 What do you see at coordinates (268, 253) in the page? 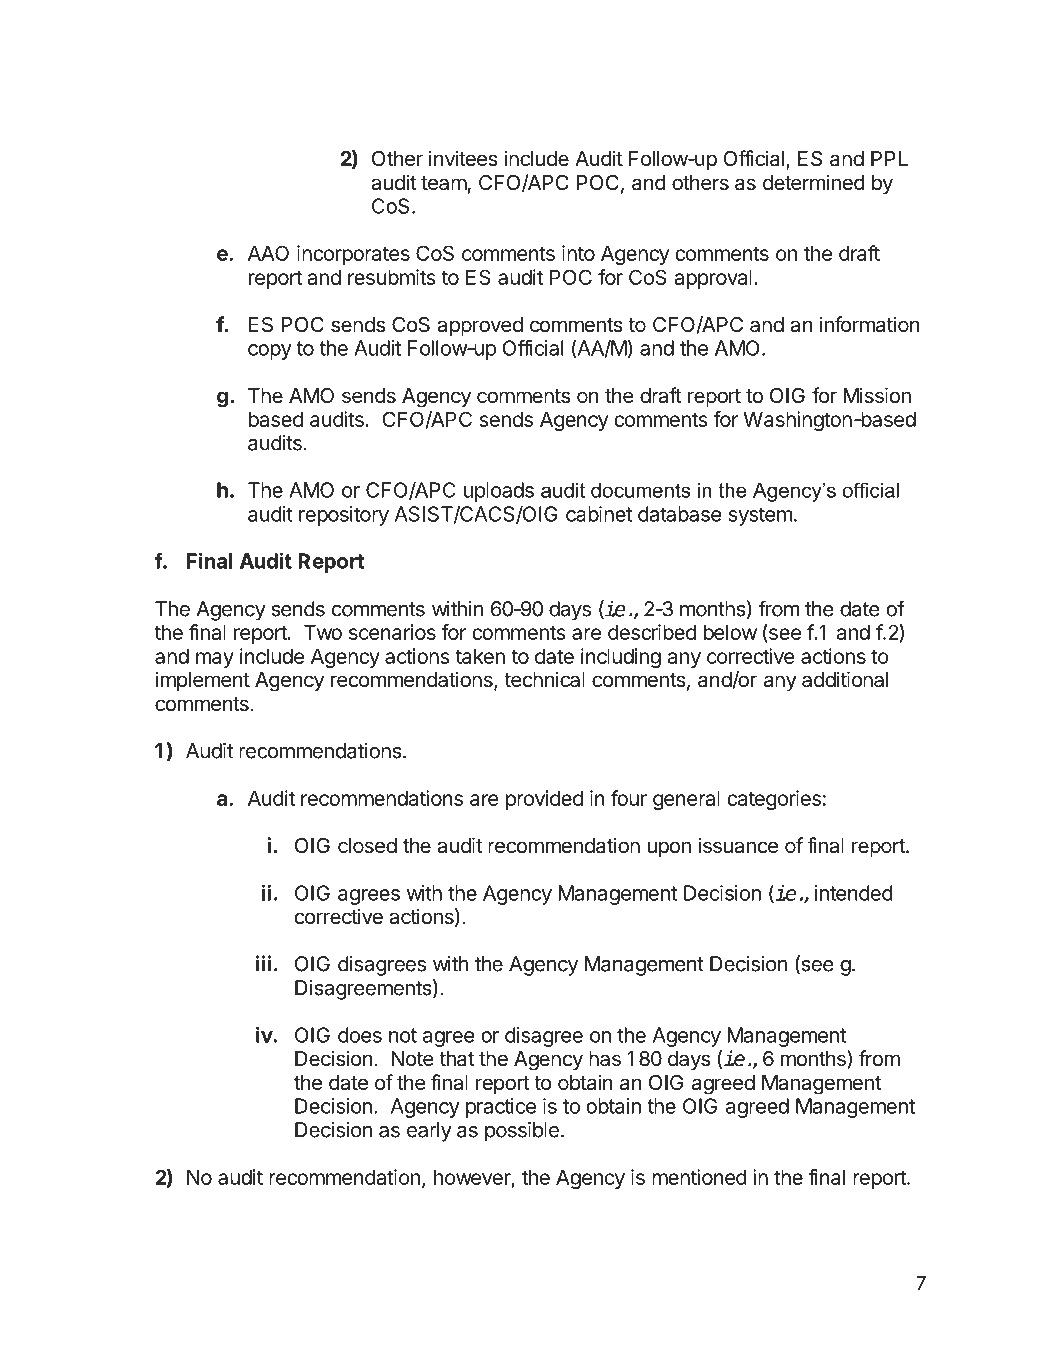
I see `AAO` at bounding box center [268, 253].
